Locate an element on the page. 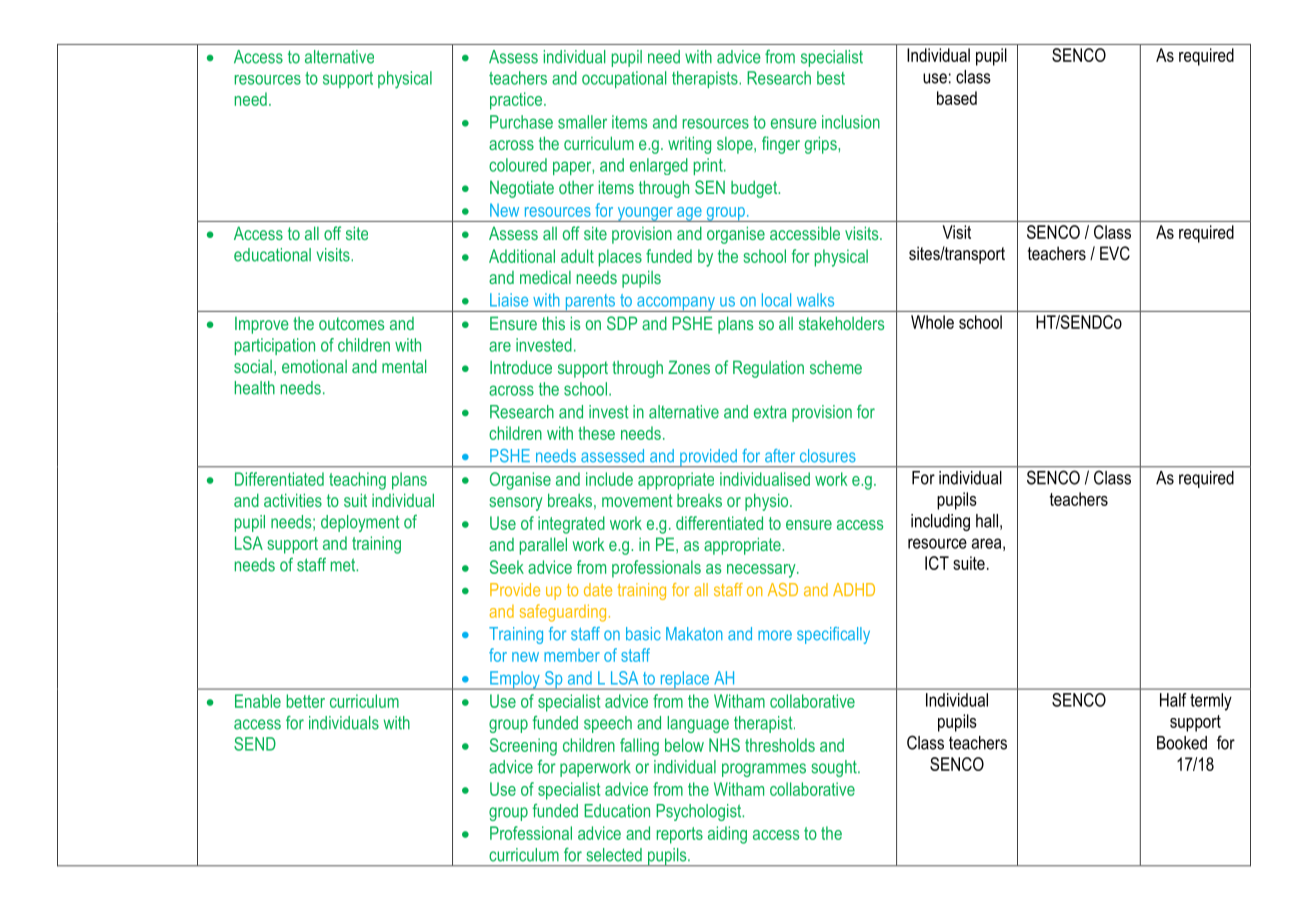 The image size is (1308, 924). selected is located at coordinates (614, 855).
